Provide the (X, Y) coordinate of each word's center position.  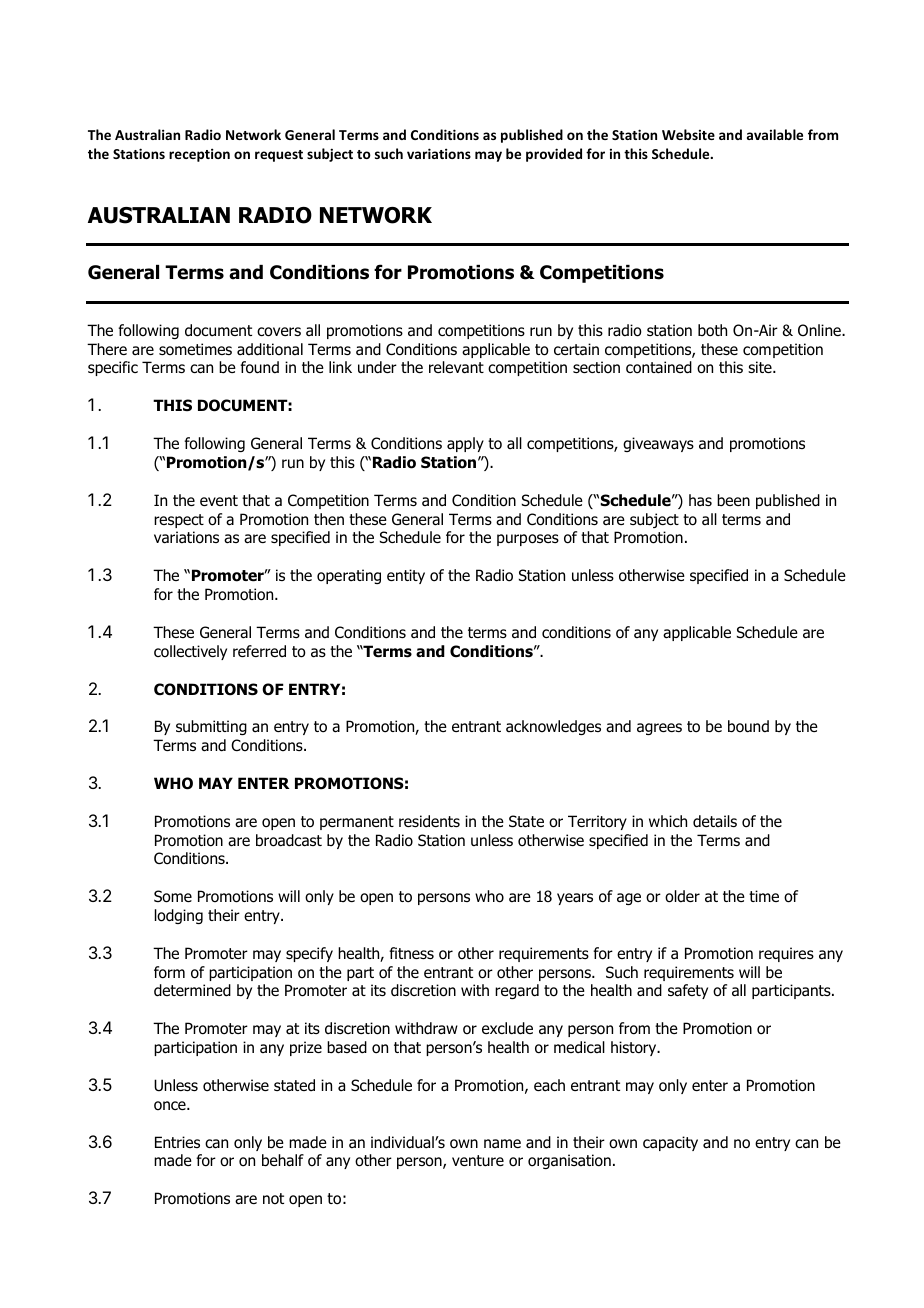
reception (199, 155)
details (715, 821)
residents (429, 821)
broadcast (289, 840)
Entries (177, 1142)
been (733, 500)
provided (554, 155)
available (775, 134)
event (219, 500)
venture (478, 1161)
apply (465, 444)
